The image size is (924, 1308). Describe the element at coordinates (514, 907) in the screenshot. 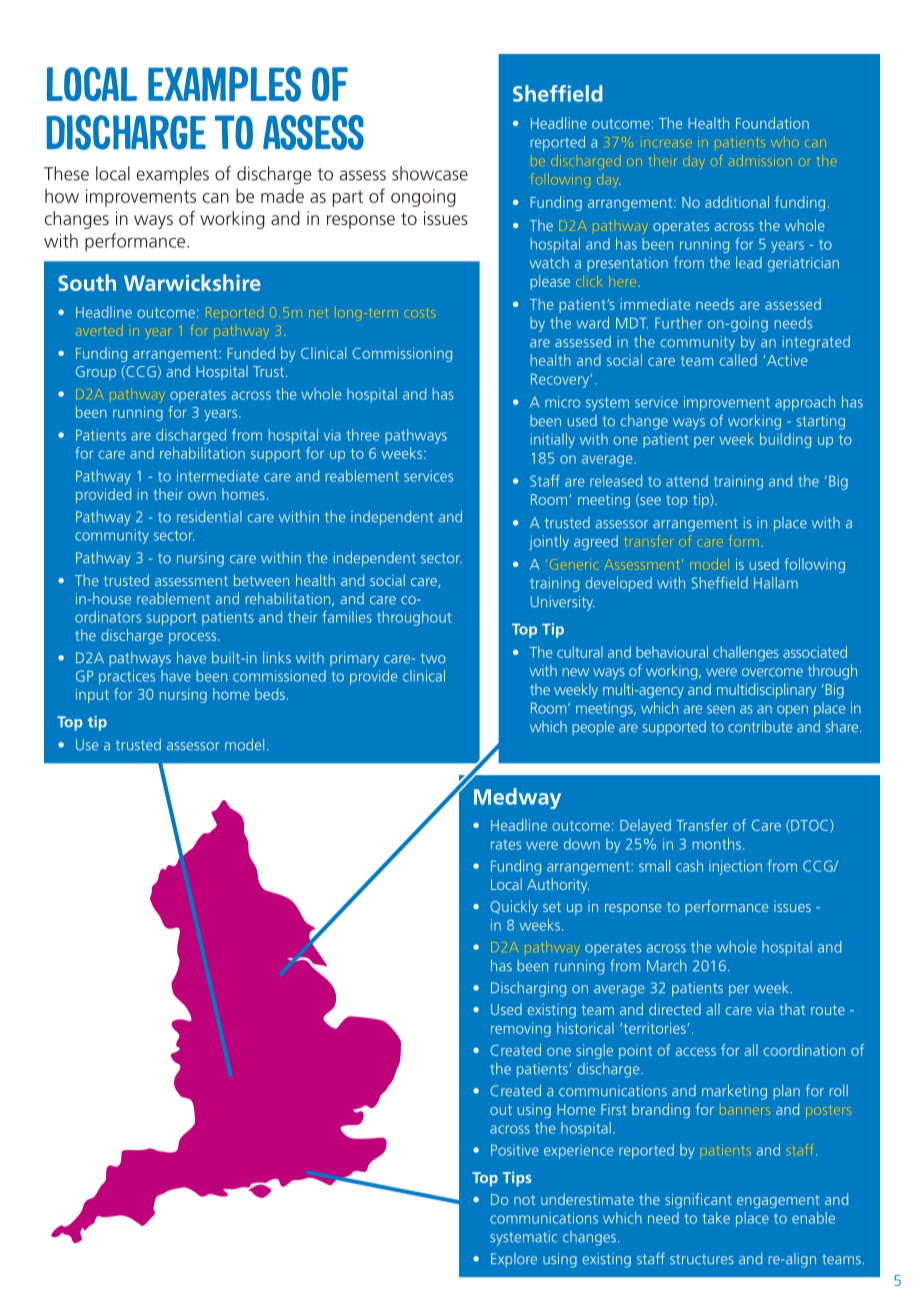

I see `Quickly` at that location.
